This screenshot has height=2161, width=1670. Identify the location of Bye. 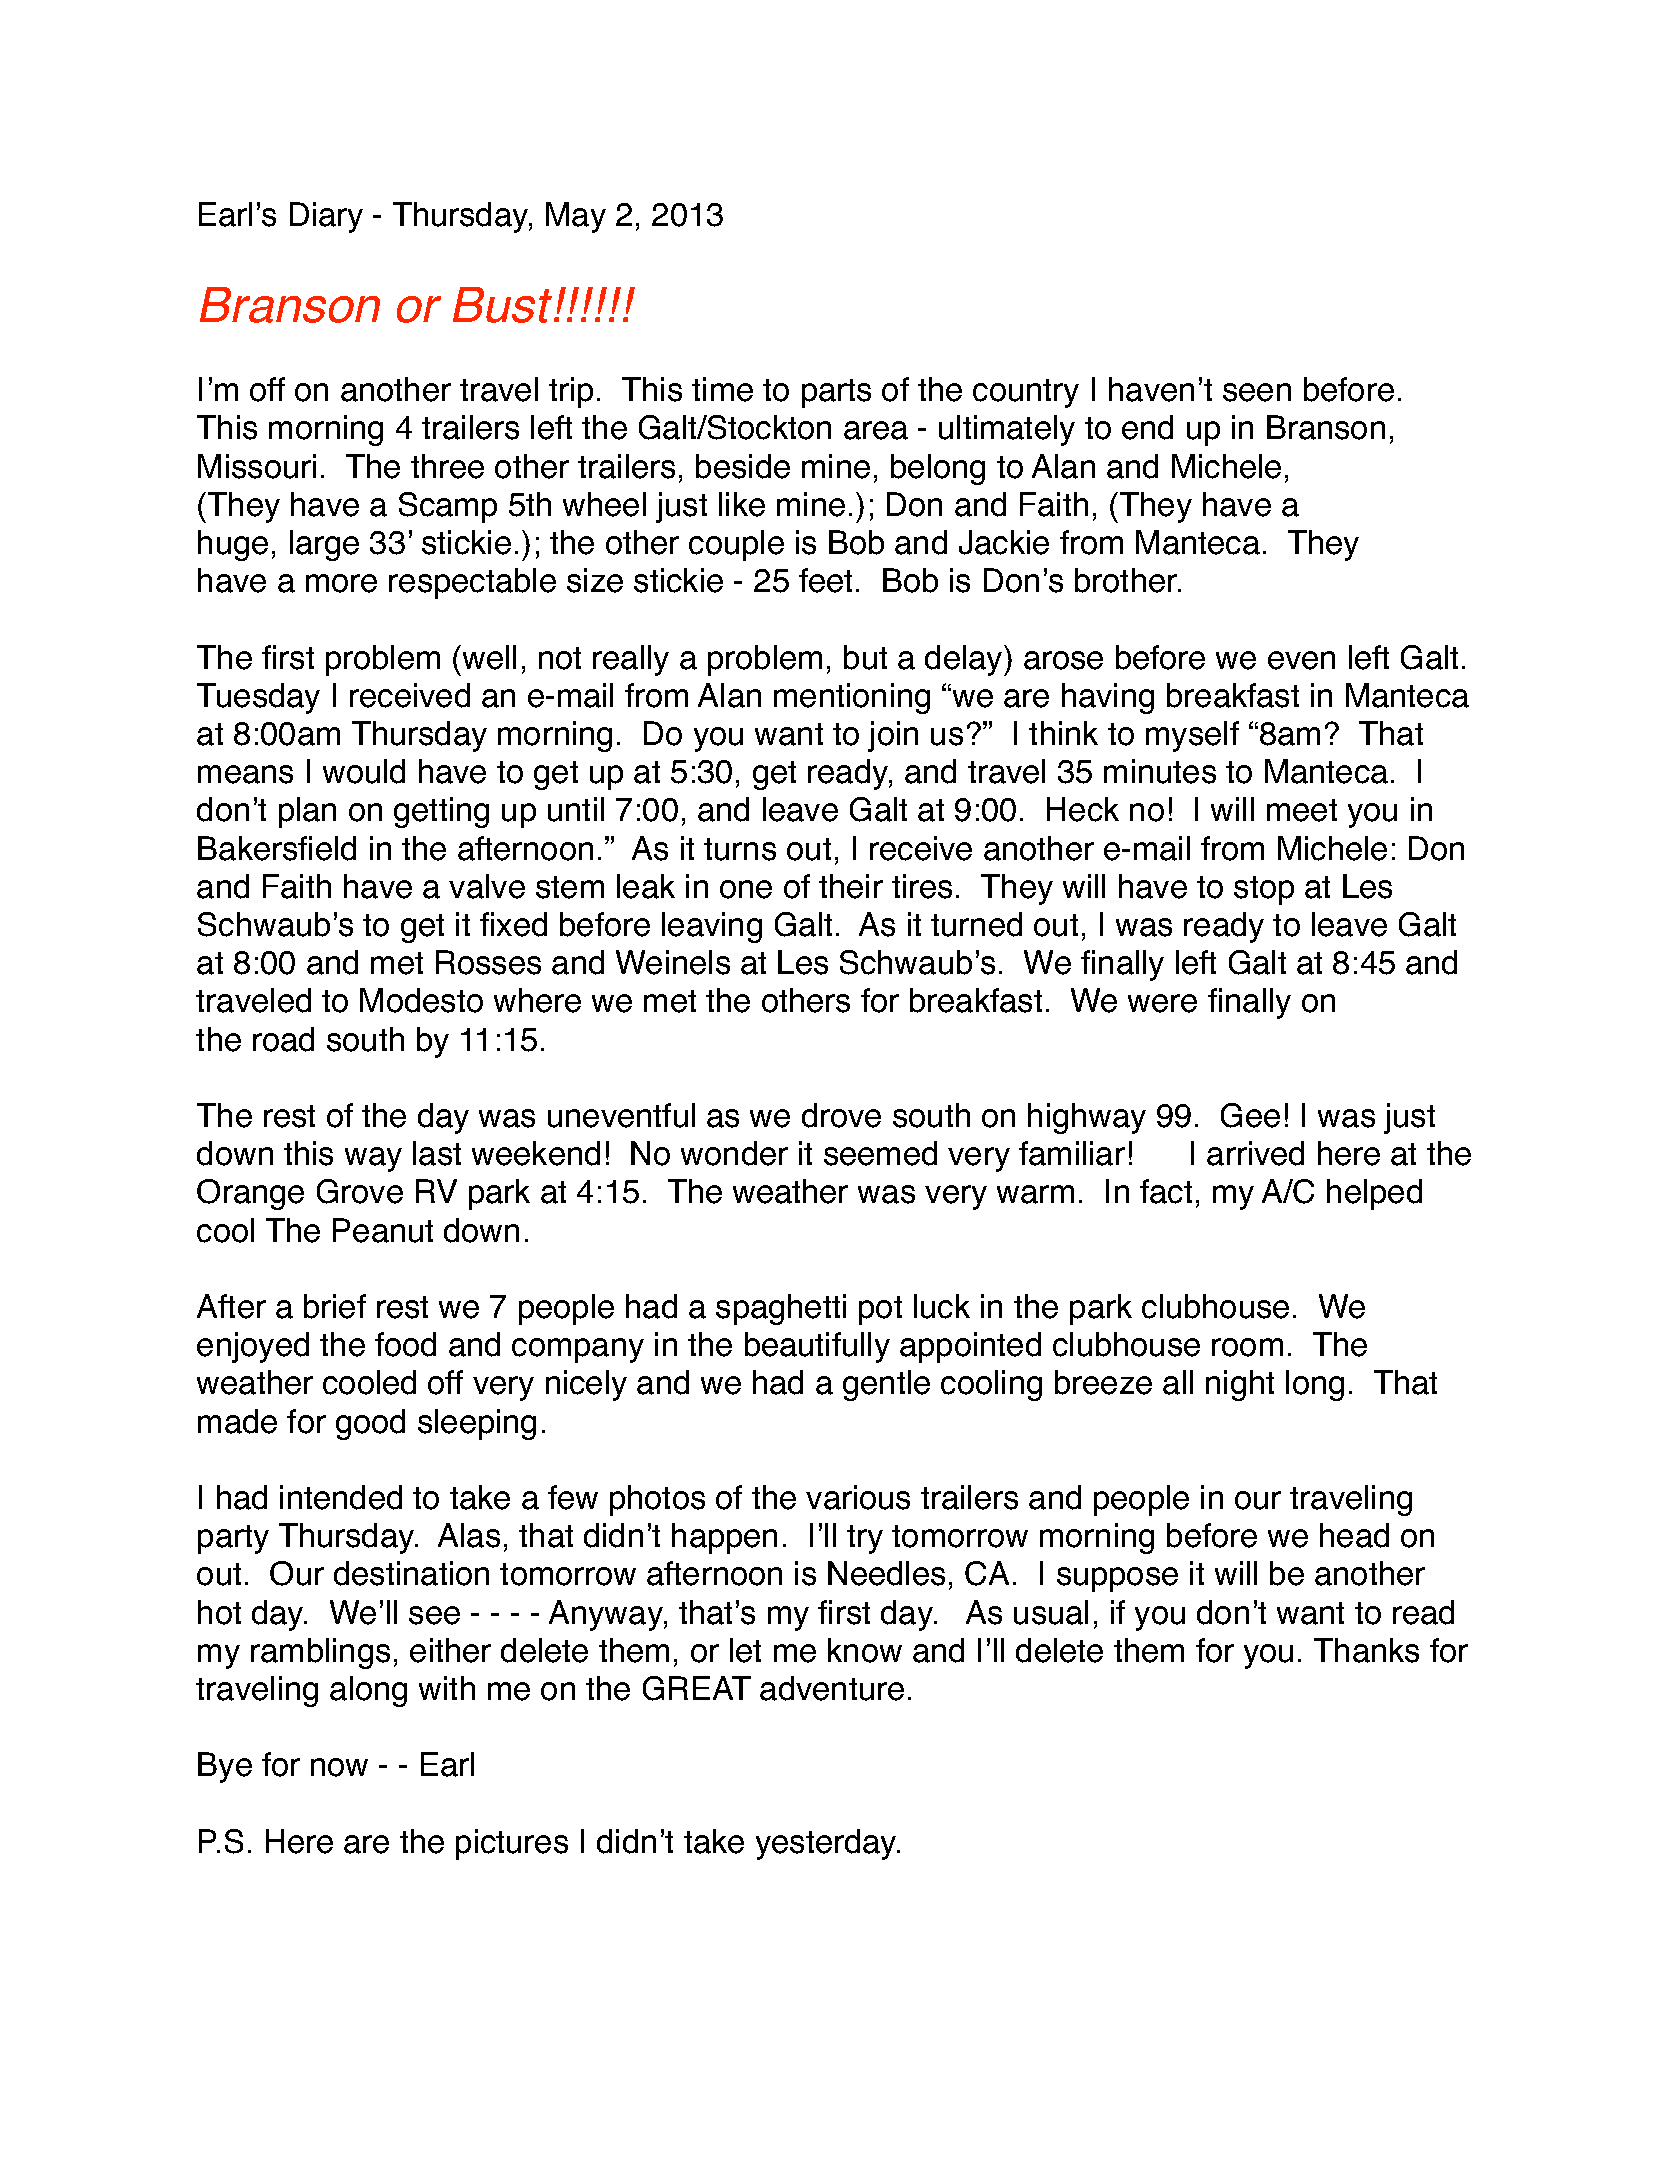
(225, 1767).
